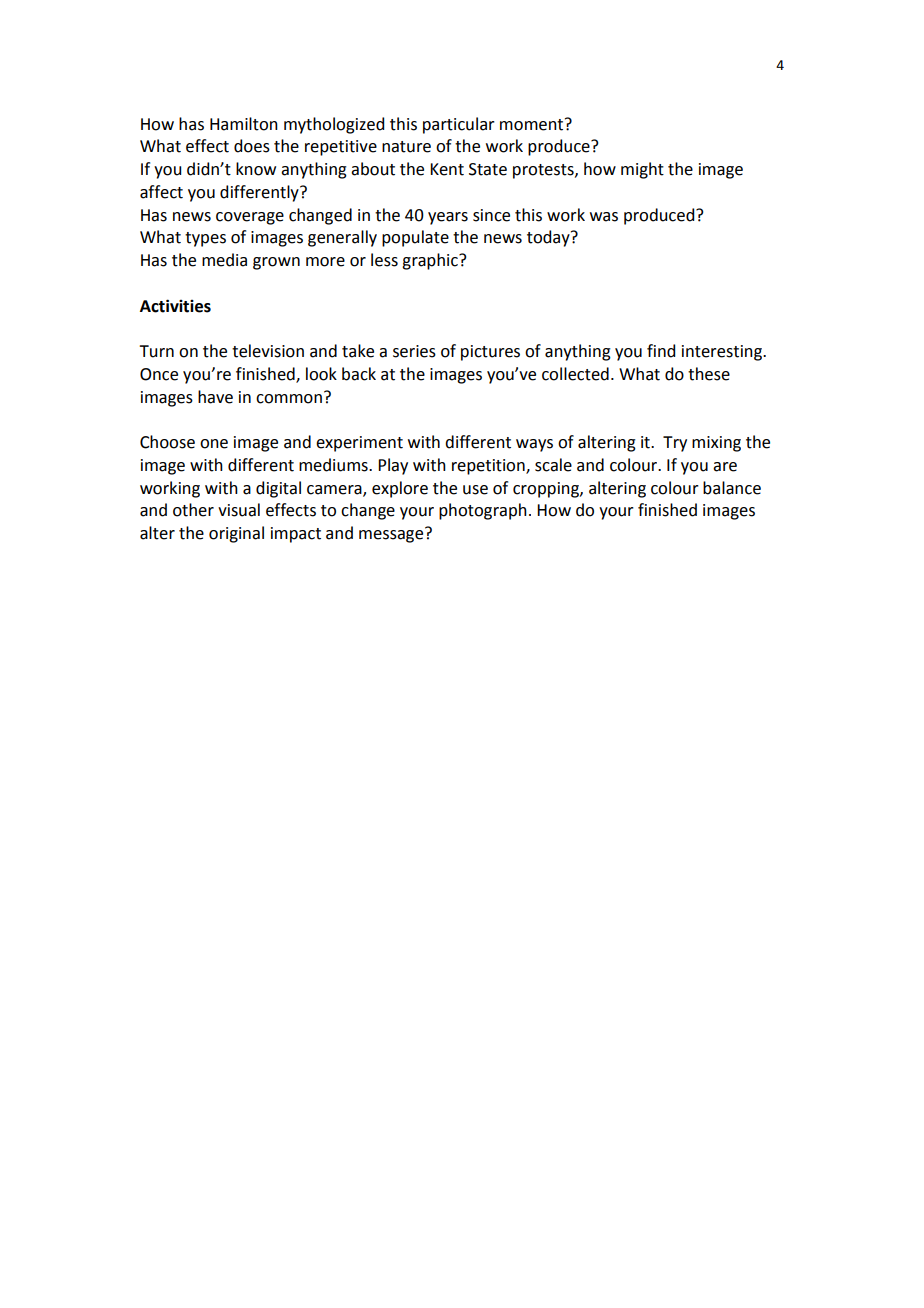 This page has width=924, height=1308. I want to click on media, so click(224, 260).
